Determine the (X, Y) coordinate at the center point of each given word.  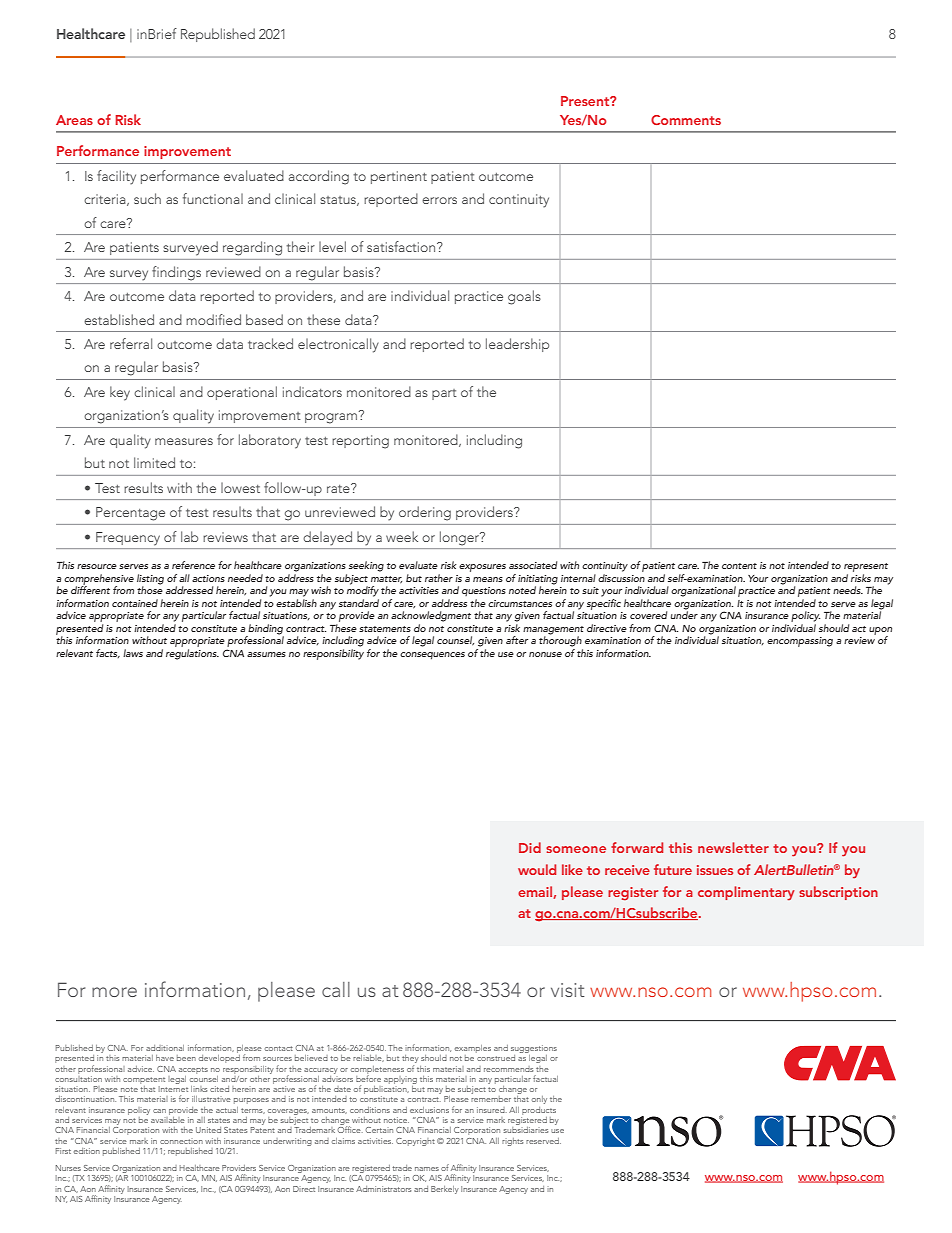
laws (133, 653)
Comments (686, 120)
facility (116, 177)
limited (154, 462)
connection (181, 1141)
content (739, 566)
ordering (425, 513)
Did (530, 847)
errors (439, 200)
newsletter (733, 847)
